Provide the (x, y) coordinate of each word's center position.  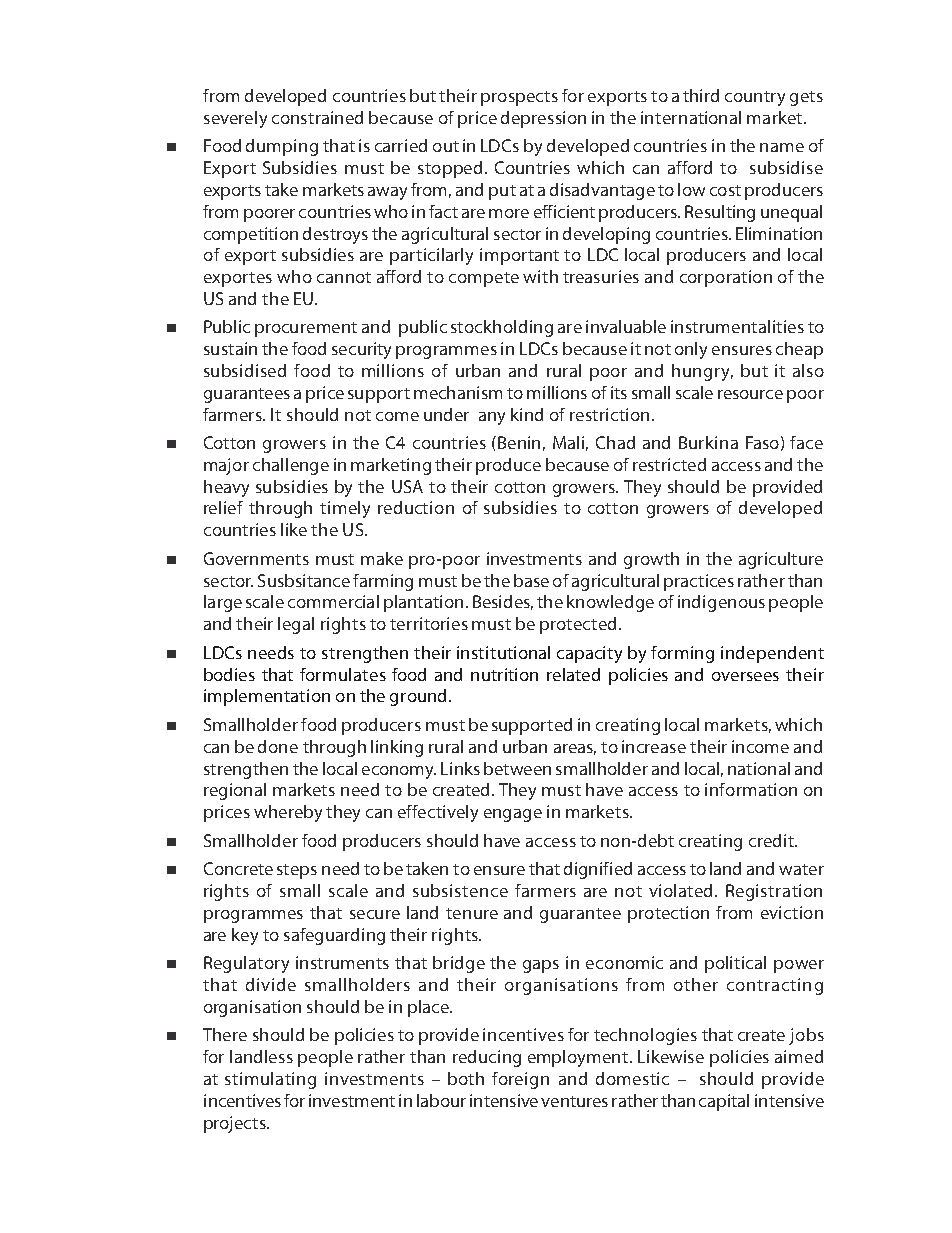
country (755, 98)
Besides (503, 602)
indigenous (721, 603)
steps (297, 871)
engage (513, 815)
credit (772, 840)
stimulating (270, 1080)
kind (527, 414)
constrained (317, 117)
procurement (306, 329)
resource (750, 394)
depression (543, 119)
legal (296, 625)
